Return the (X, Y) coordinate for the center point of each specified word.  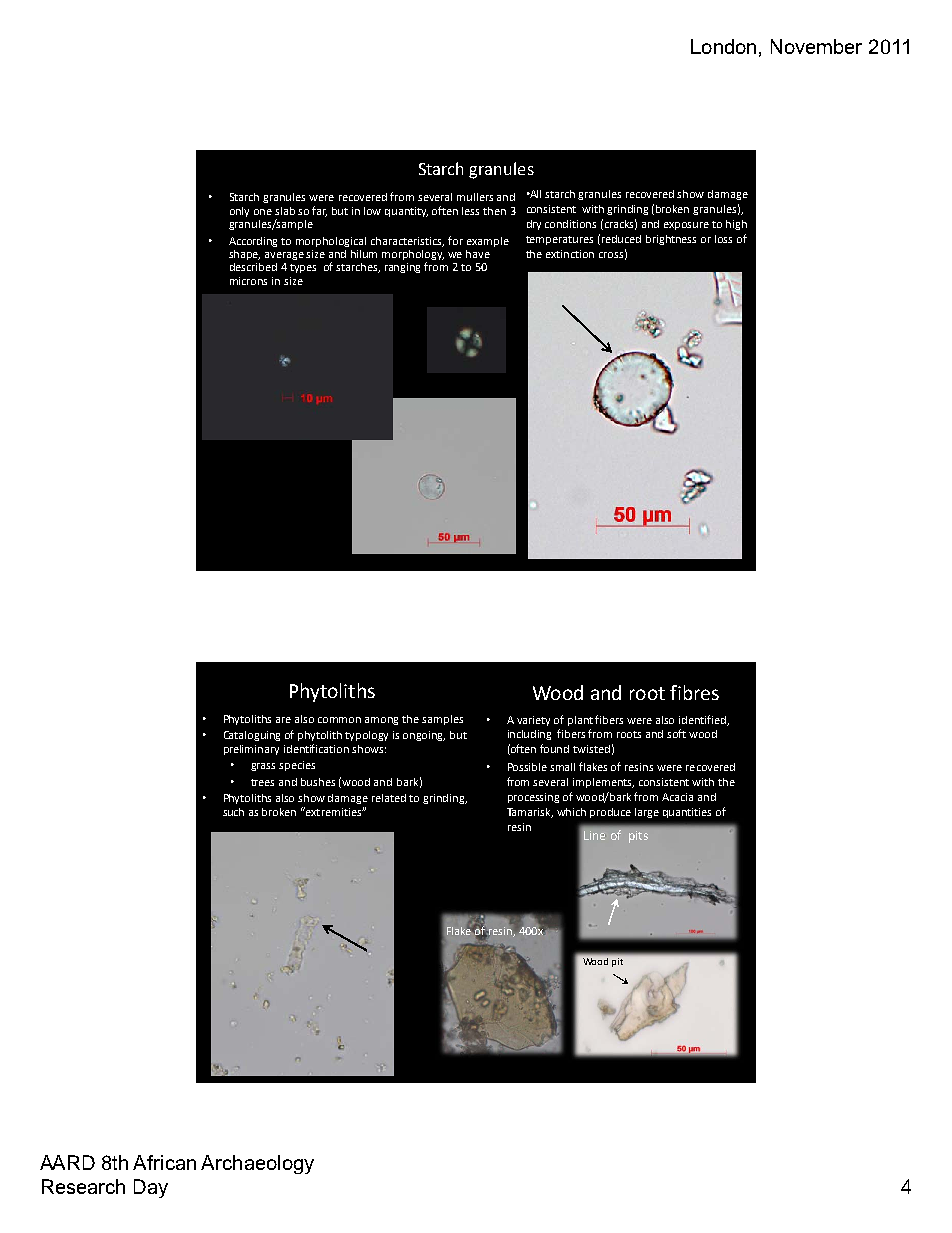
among (381, 721)
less (470, 211)
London (723, 46)
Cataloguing (252, 736)
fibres (694, 692)
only (239, 212)
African (164, 1162)
